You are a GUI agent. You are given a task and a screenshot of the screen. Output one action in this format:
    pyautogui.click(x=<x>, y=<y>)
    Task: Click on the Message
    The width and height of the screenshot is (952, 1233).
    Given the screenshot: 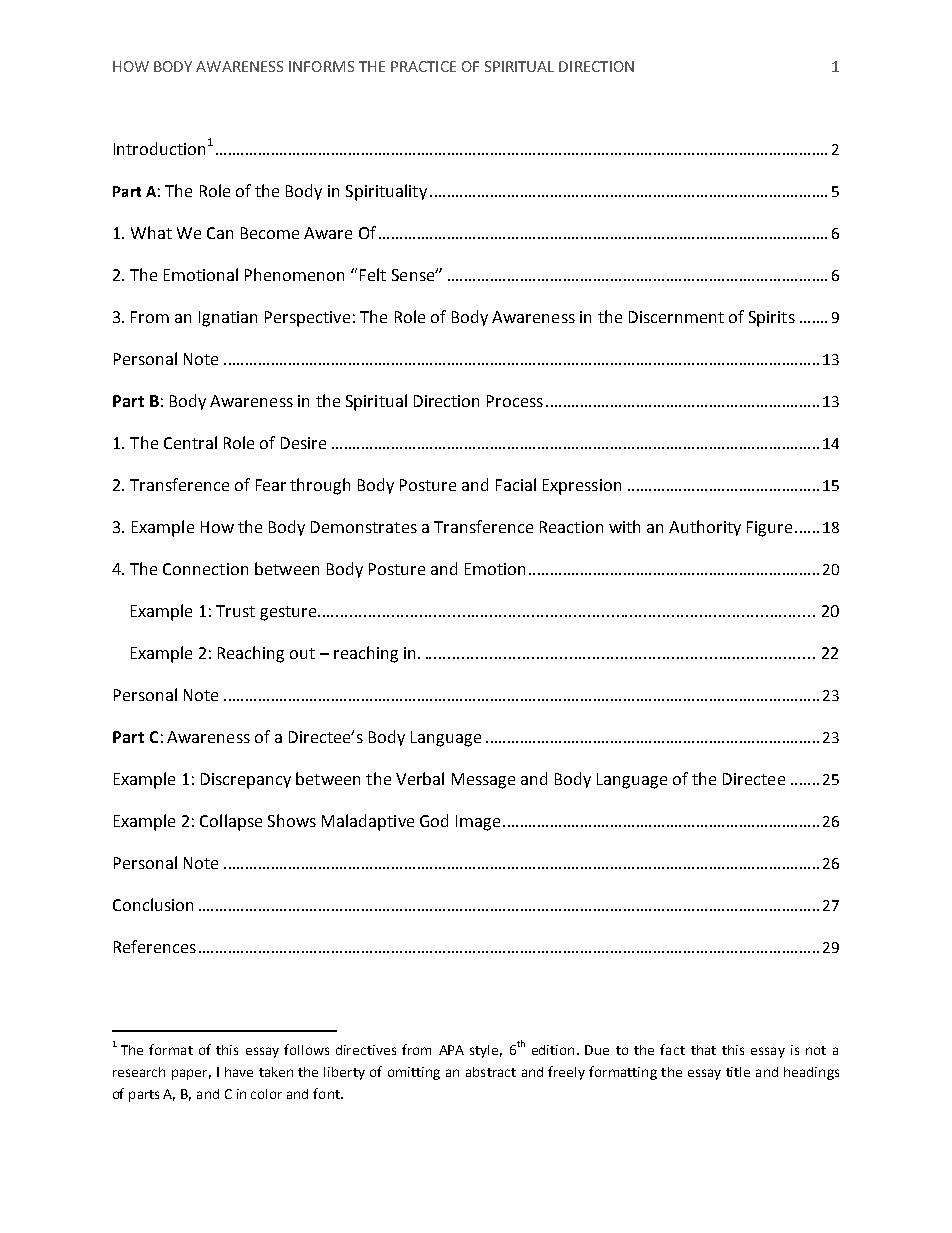 What is the action you would take?
    pyautogui.click(x=483, y=781)
